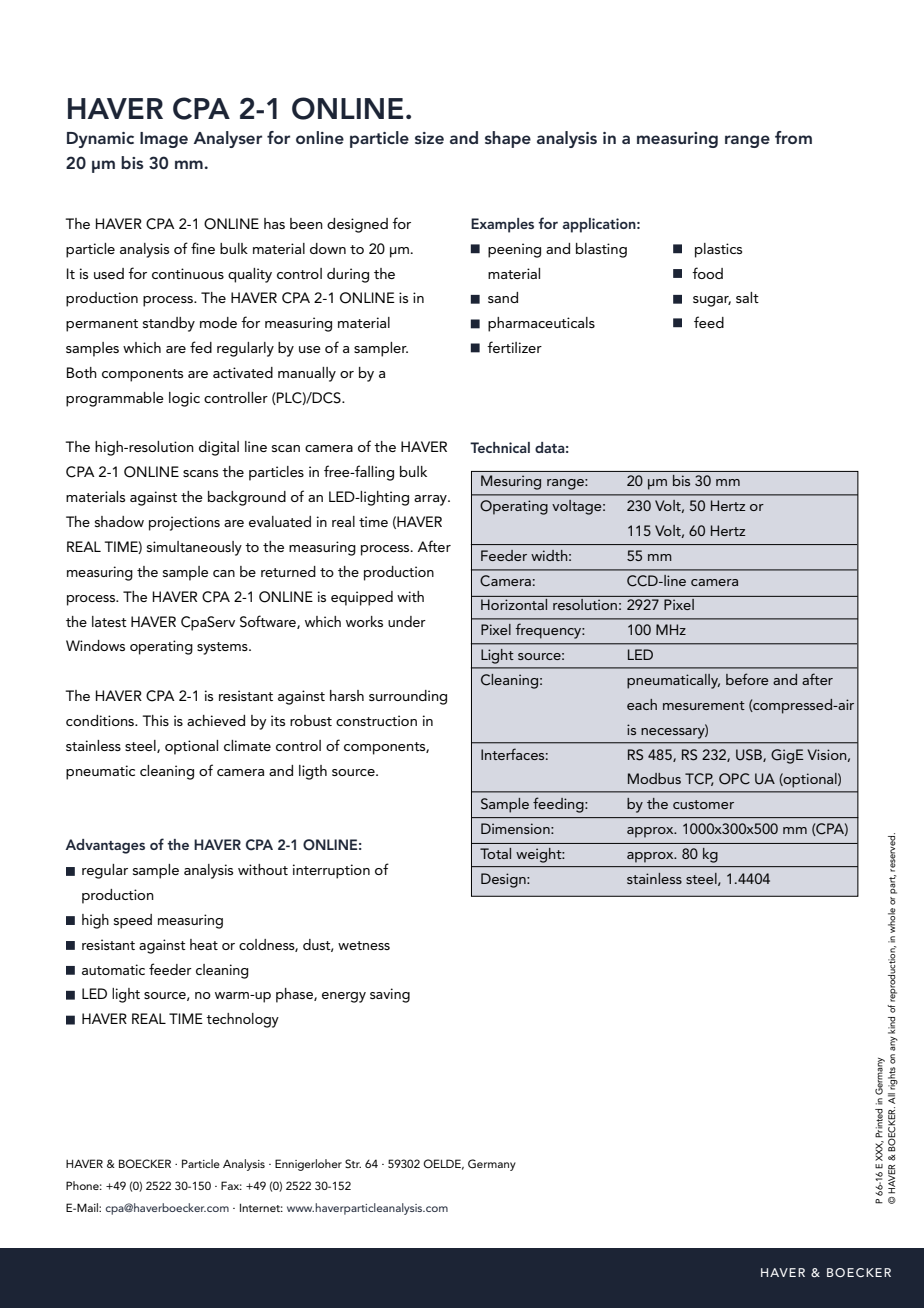 The image size is (924, 1308). I want to click on from, so click(793, 137).
